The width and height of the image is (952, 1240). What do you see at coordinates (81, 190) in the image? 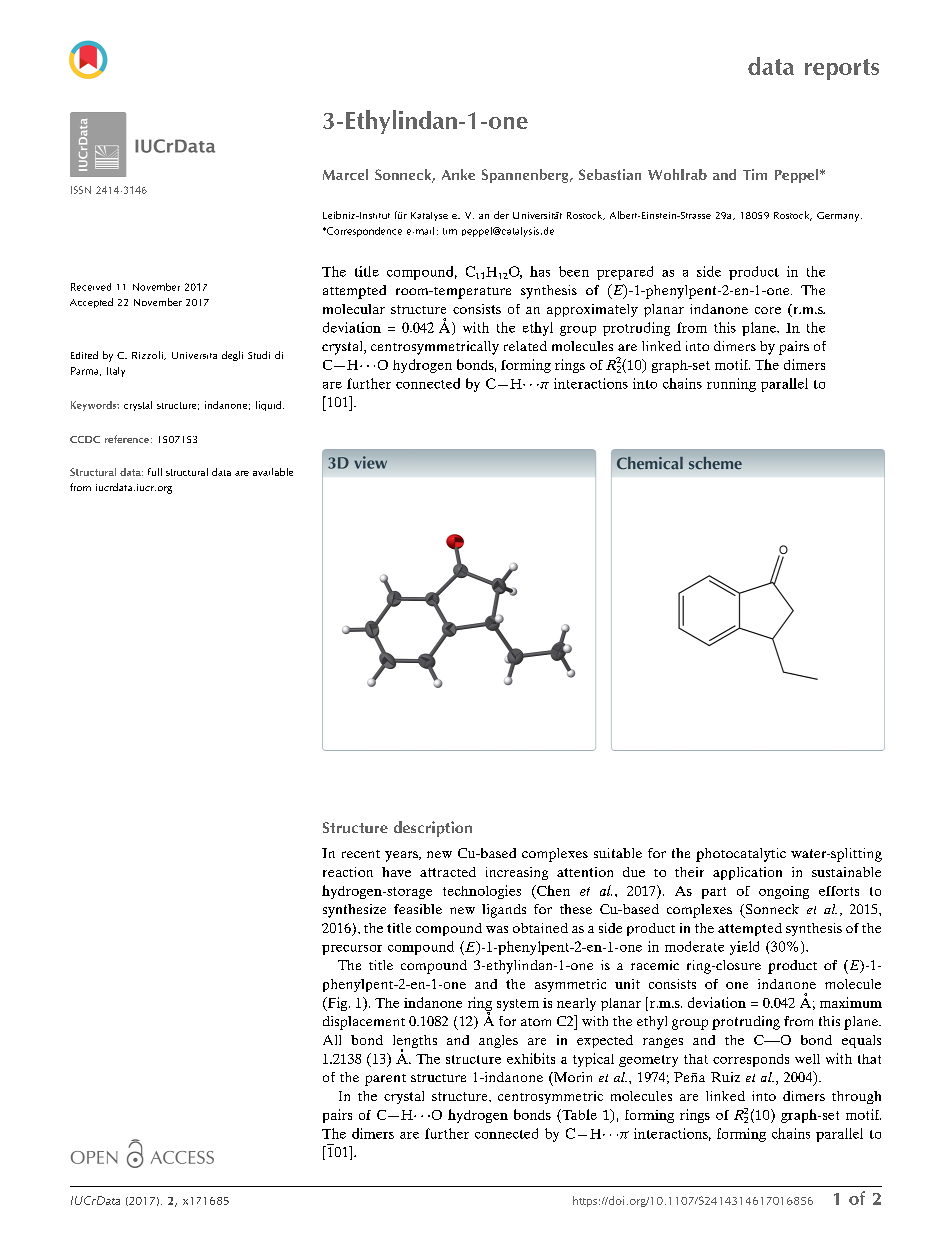
I see `ISSN` at bounding box center [81, 190].
